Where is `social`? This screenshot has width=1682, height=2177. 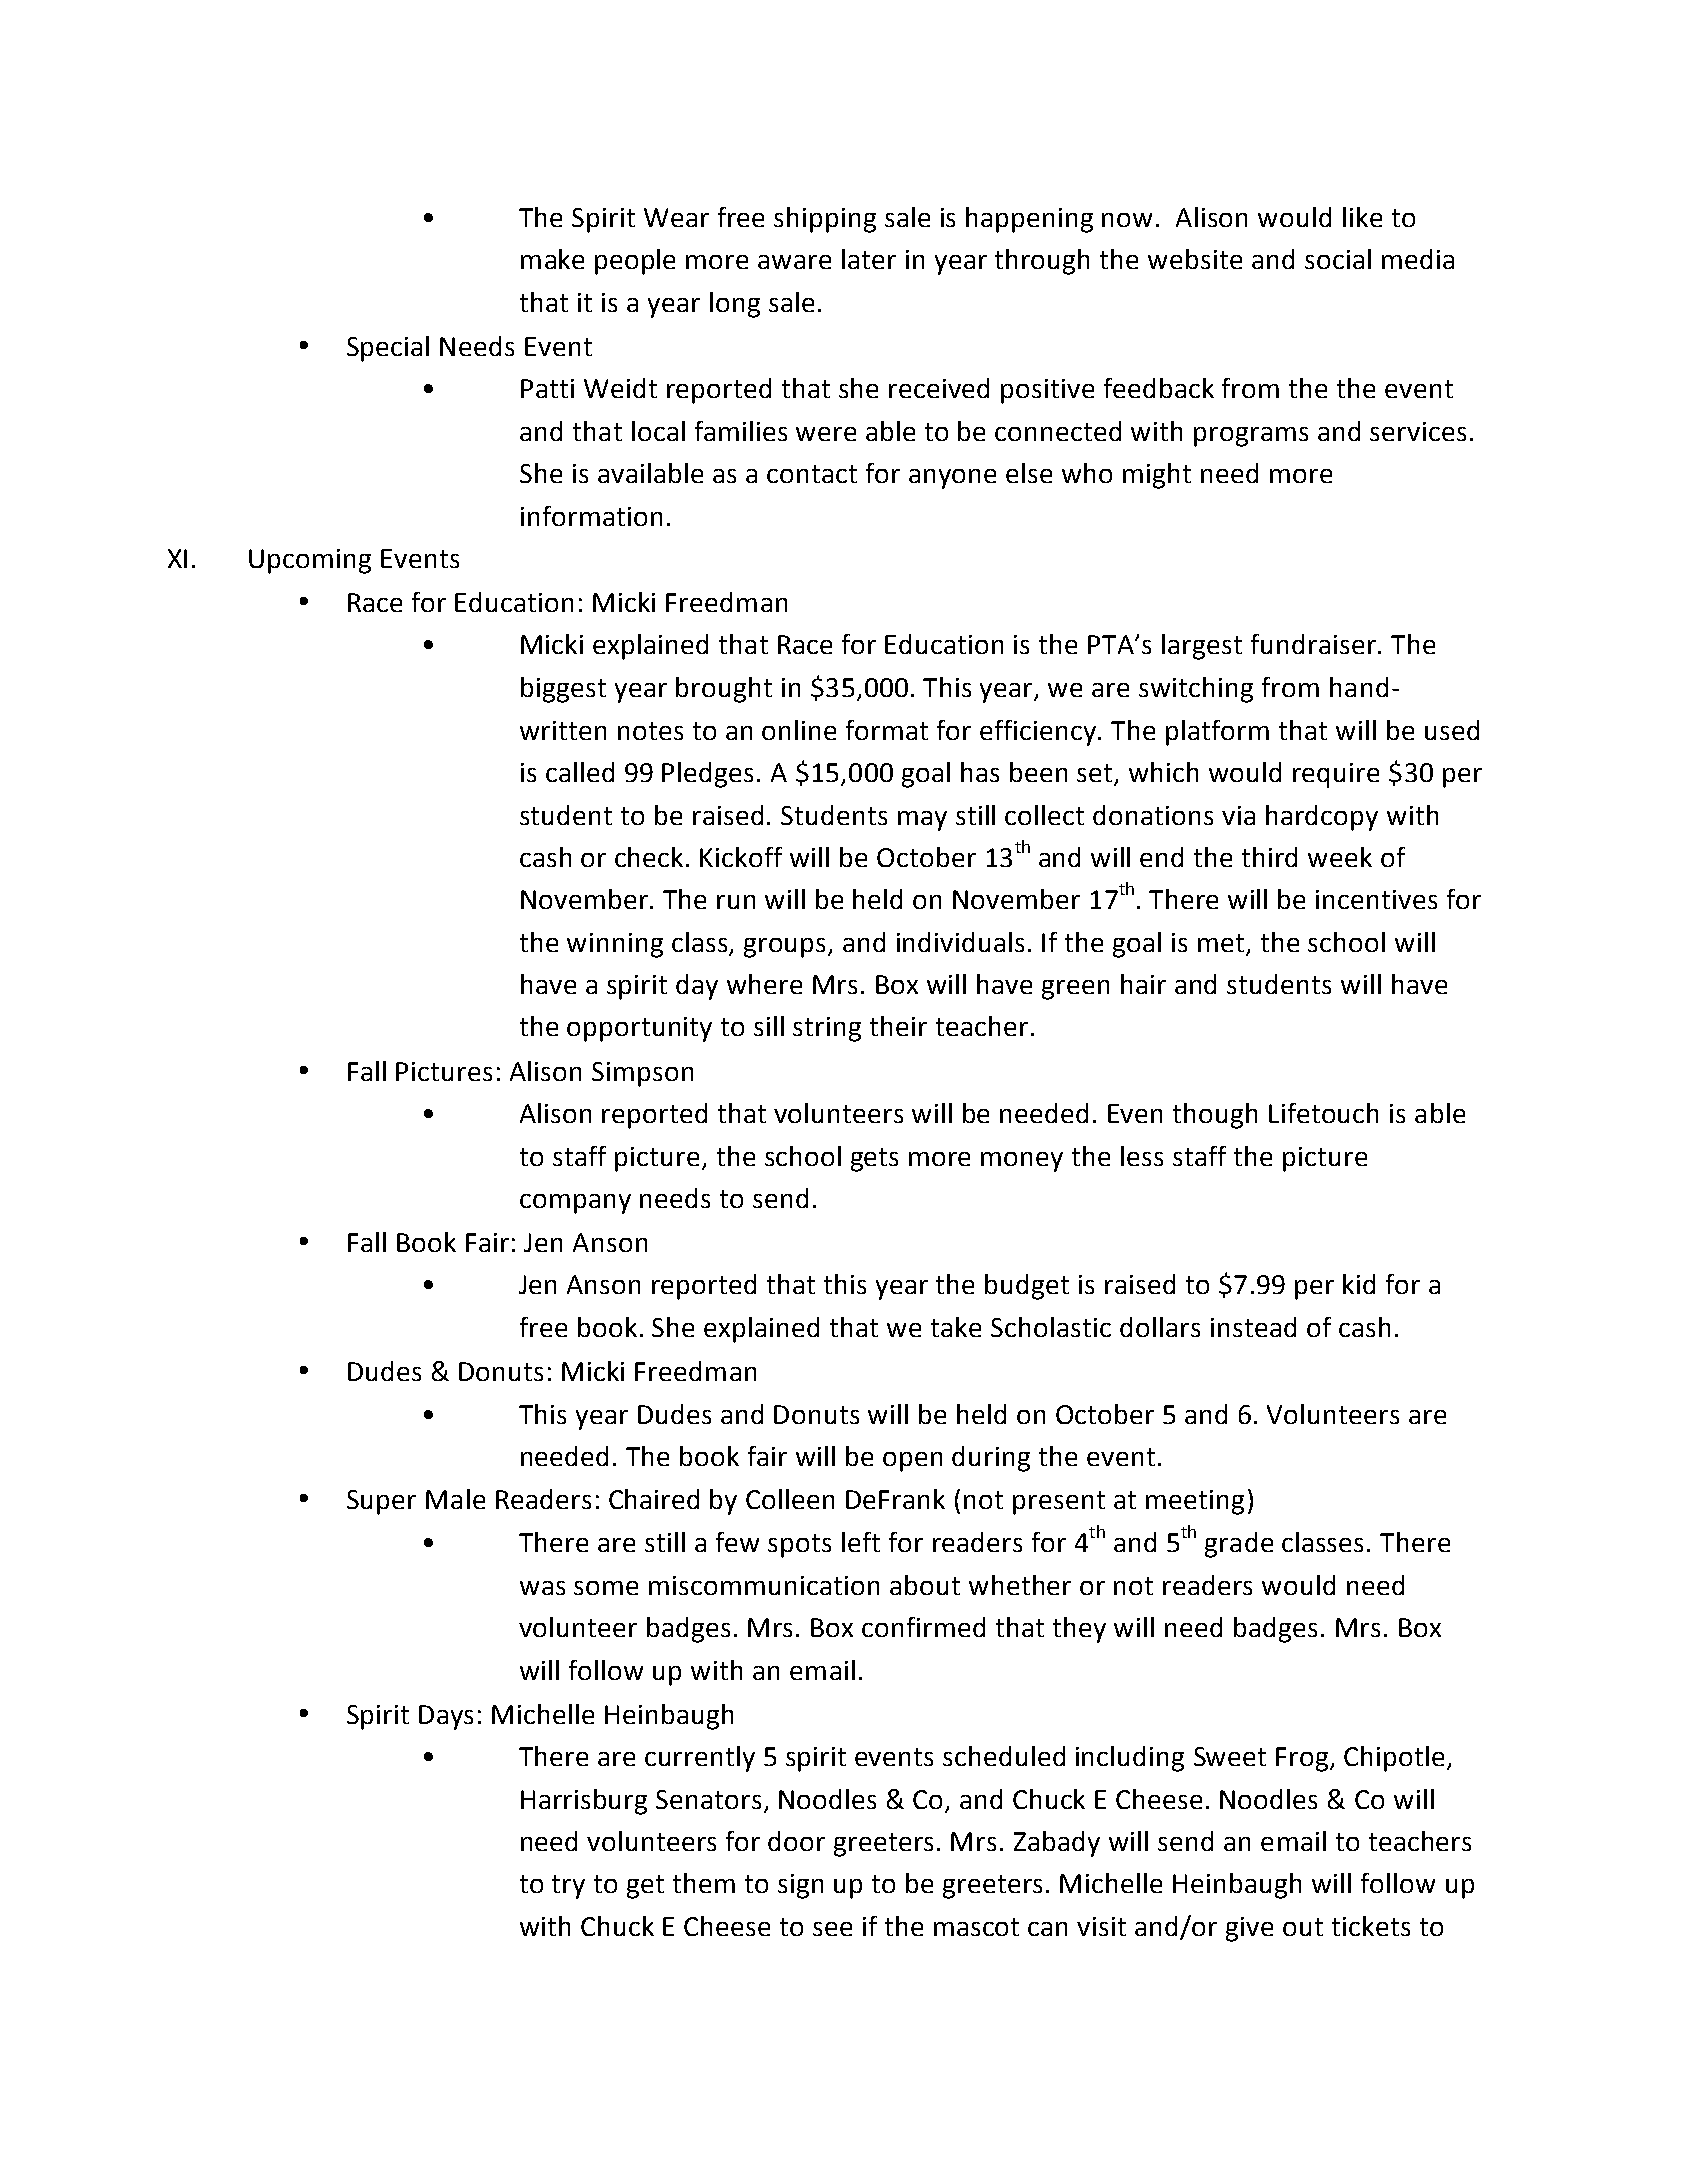
social is located at coordinates (1338, 259).
